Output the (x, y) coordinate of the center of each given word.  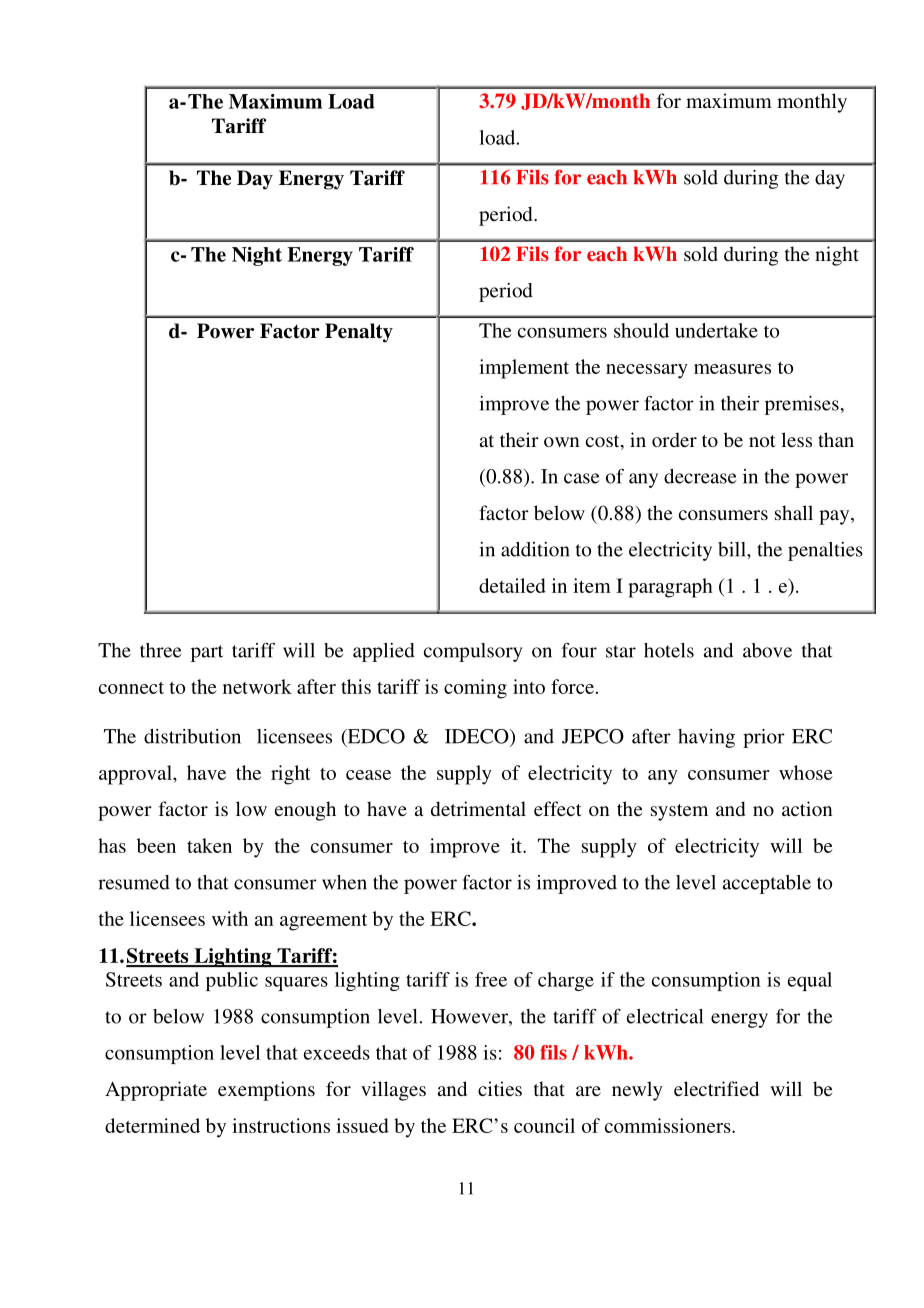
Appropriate (156, 1091)
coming (475, 689)
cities (500, 1088)
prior (764, 738)
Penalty (359, 333)
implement (524, 369)
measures (732, 369)
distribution (192, 736)
